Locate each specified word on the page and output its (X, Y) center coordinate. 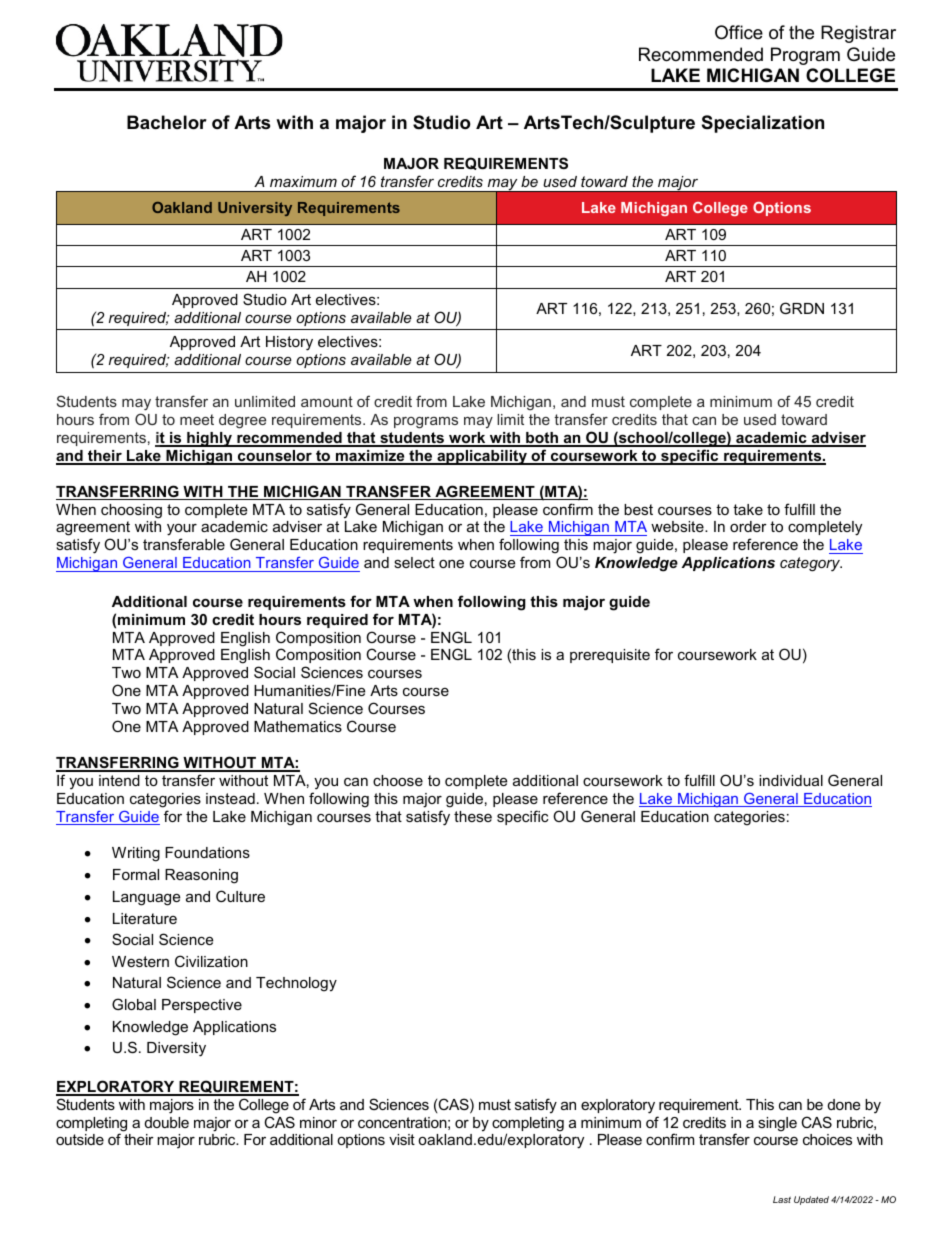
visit (402, 1139)
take (748, 509)
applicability (482, 457)
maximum (303, 181)
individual (791, 780)
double (167, 1122)
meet (197, 419)
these (473, 816)
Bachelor (167, 122)
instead (230, 798)
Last (782, 1199)
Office (739, 32)
